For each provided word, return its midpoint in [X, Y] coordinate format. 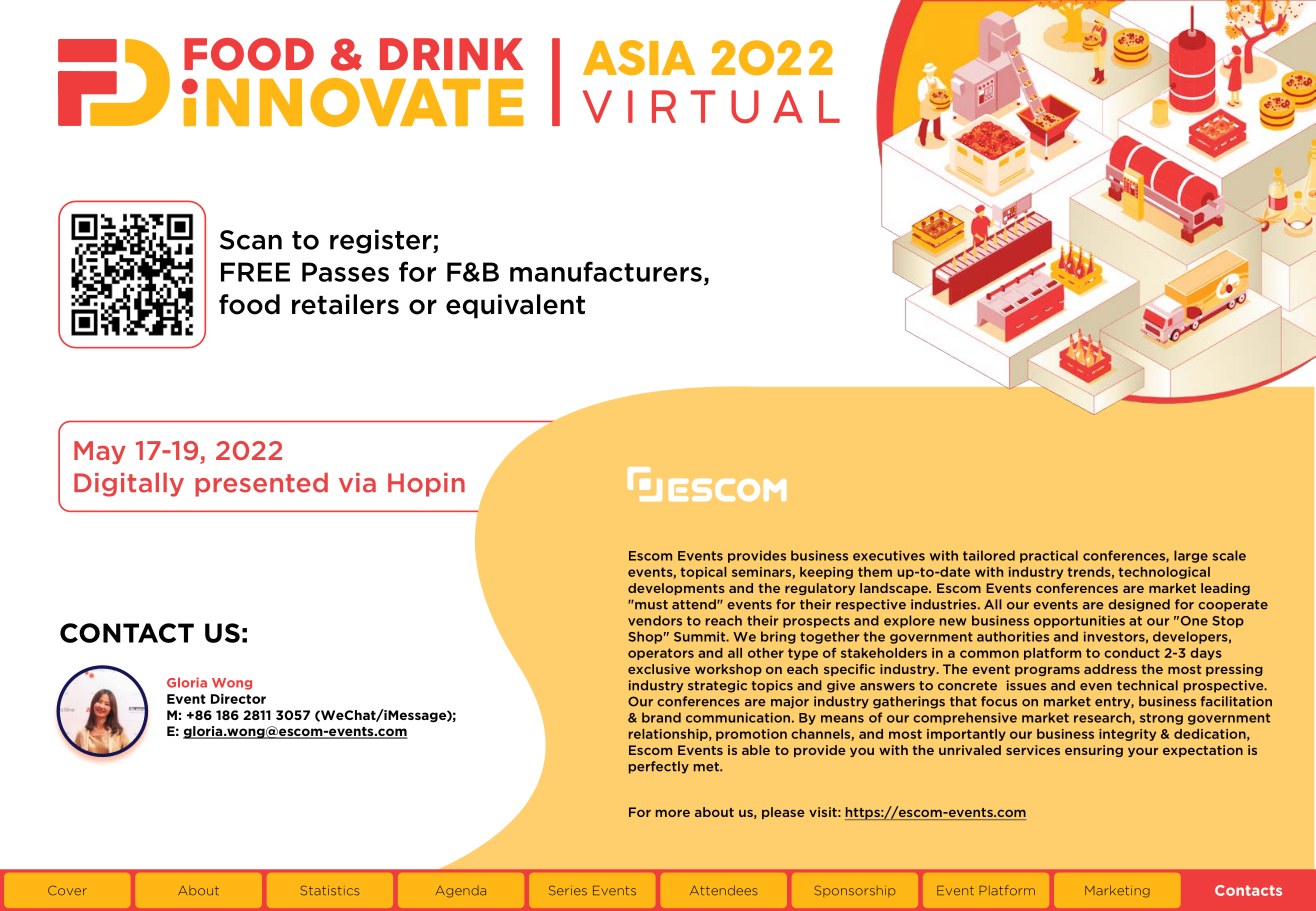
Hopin [426, 485]
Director [238, 699]
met [707, 767]
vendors [655, 620]
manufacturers [606, 271]
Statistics [330, 890]
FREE [255, 272]
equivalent [515, 306]
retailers [345, 304]
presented [261, 484]
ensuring [1094, 751]
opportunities [1079, 621]
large [1191, 556]
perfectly [659, 767]
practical [1049, 556]
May [100, 452]
